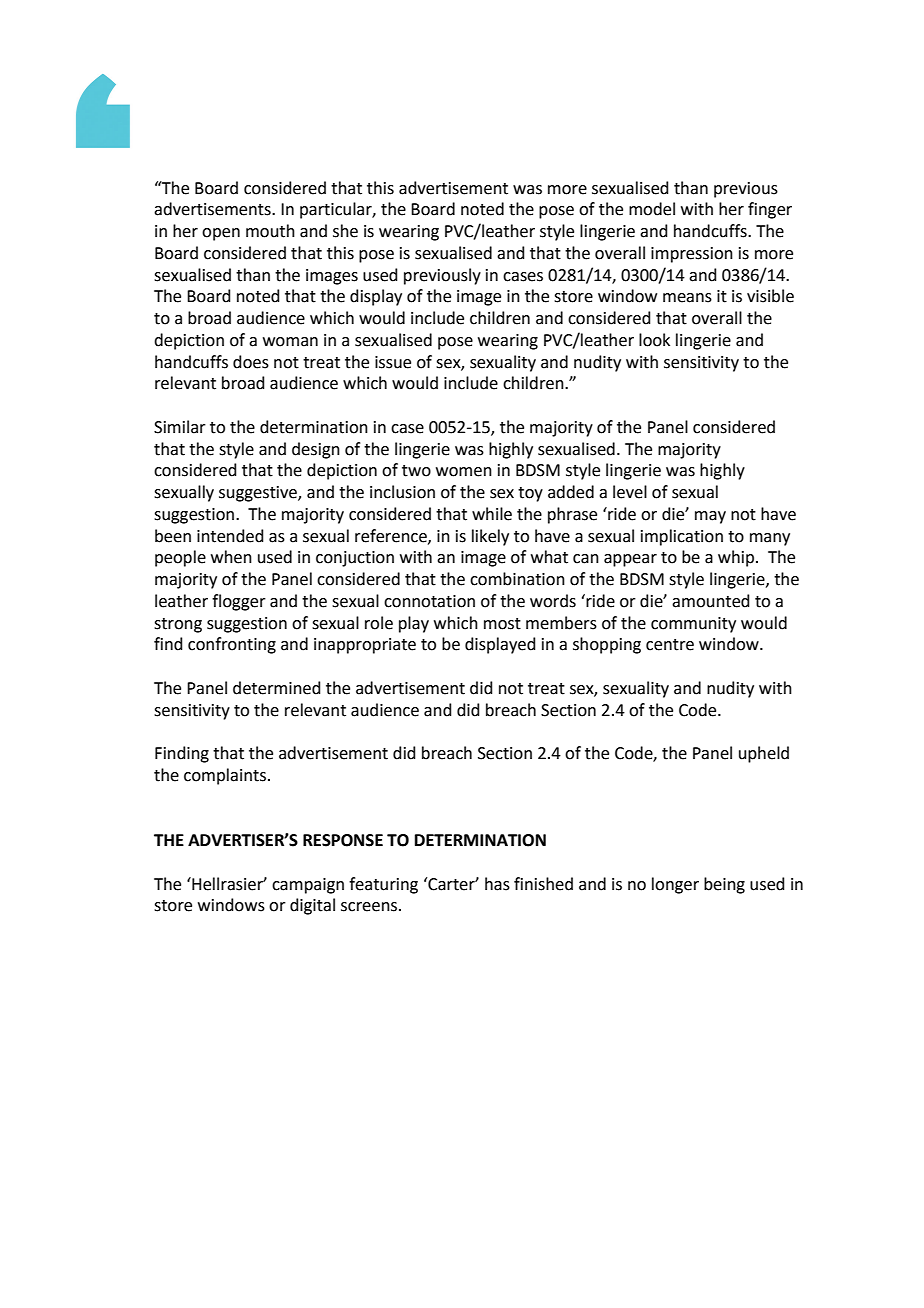  What do you see at coordinates (308, 886) in the screenshot?
I see `campaign` at bounding box center [308, 886].
